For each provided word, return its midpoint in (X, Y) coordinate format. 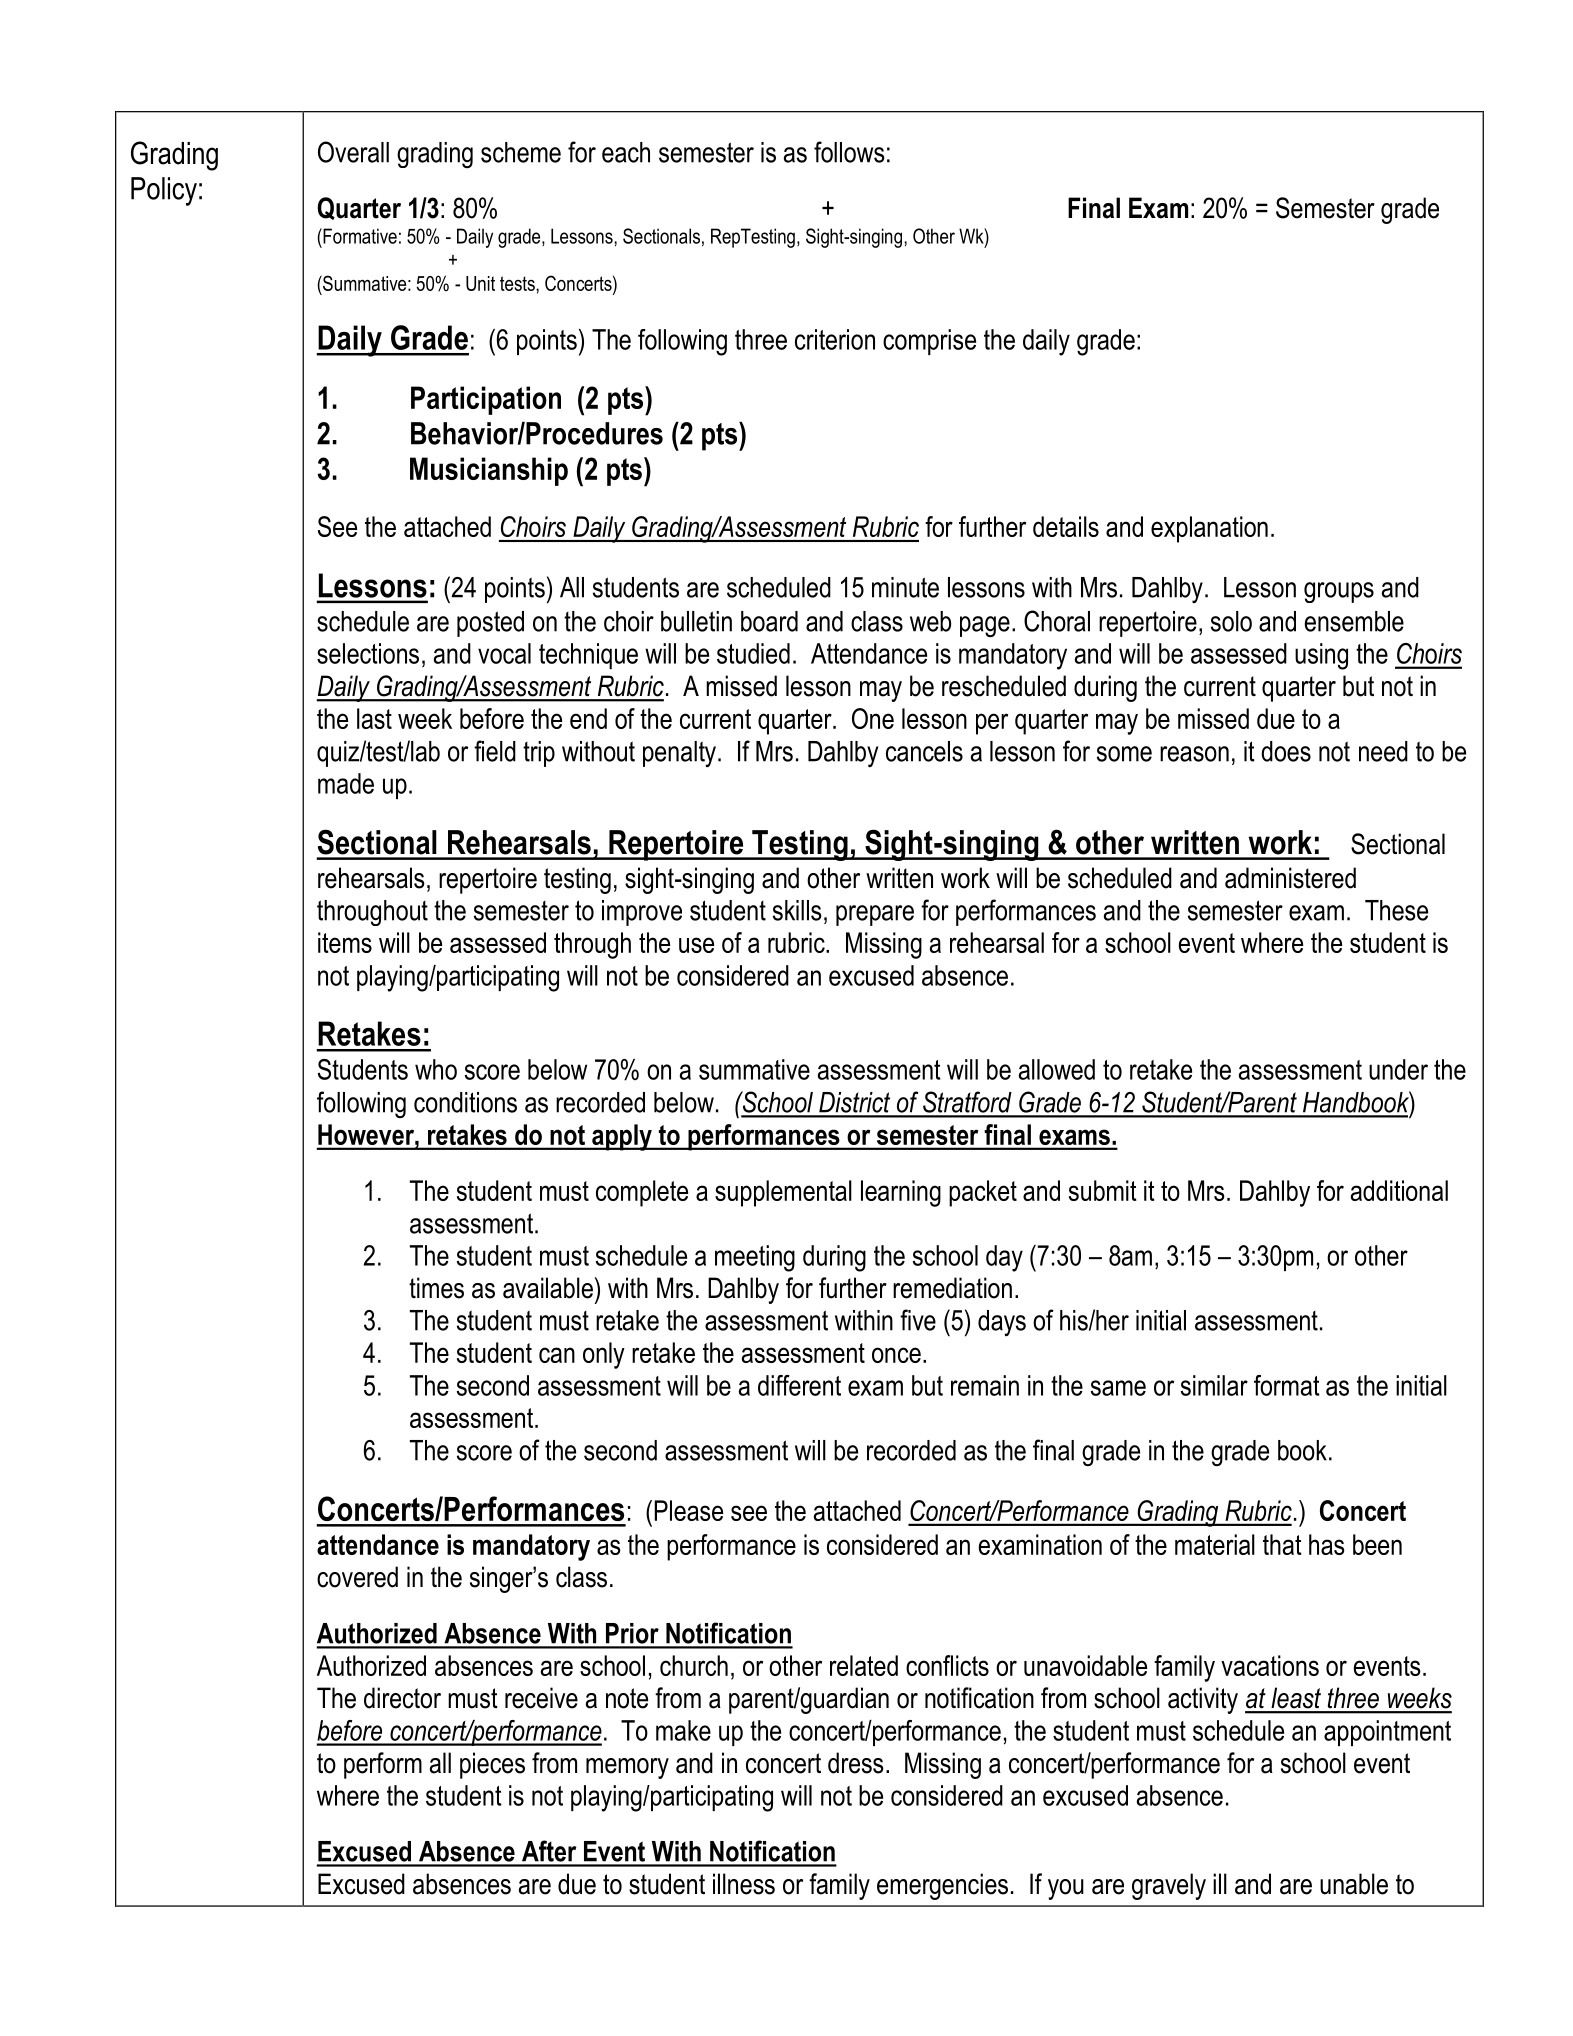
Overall (353, 152)
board (769, 621)
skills (797, 910)
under (1398, 1069)
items (345, 942)
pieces (492, 1765)
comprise (929, 342)
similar (1214, 1385)
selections (368, 653)
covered (357, 1577)
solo (1231, 621)
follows (849, 152)
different (799, 1385)
